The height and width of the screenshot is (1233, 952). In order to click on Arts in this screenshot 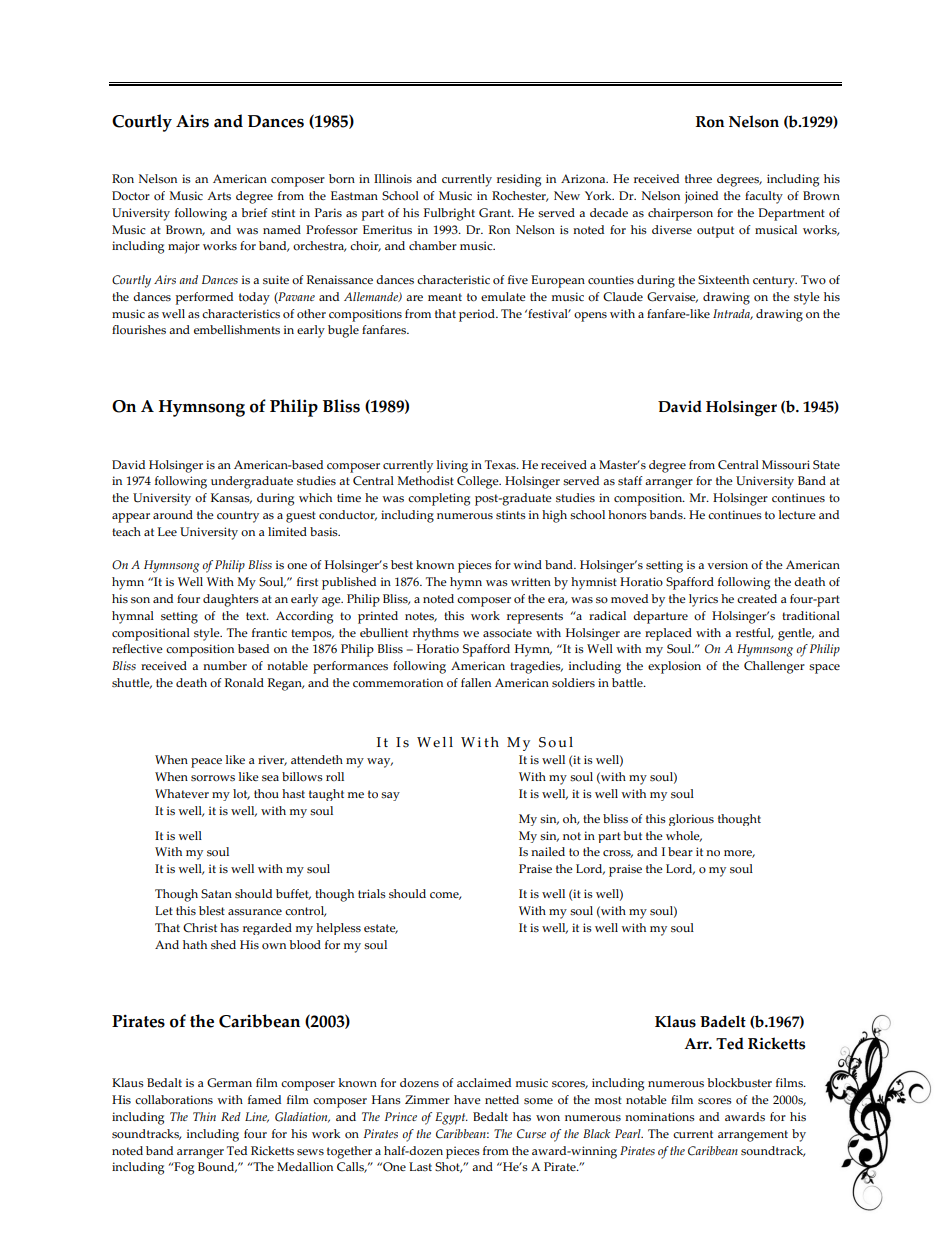, I will do `click(219, 196)`.
